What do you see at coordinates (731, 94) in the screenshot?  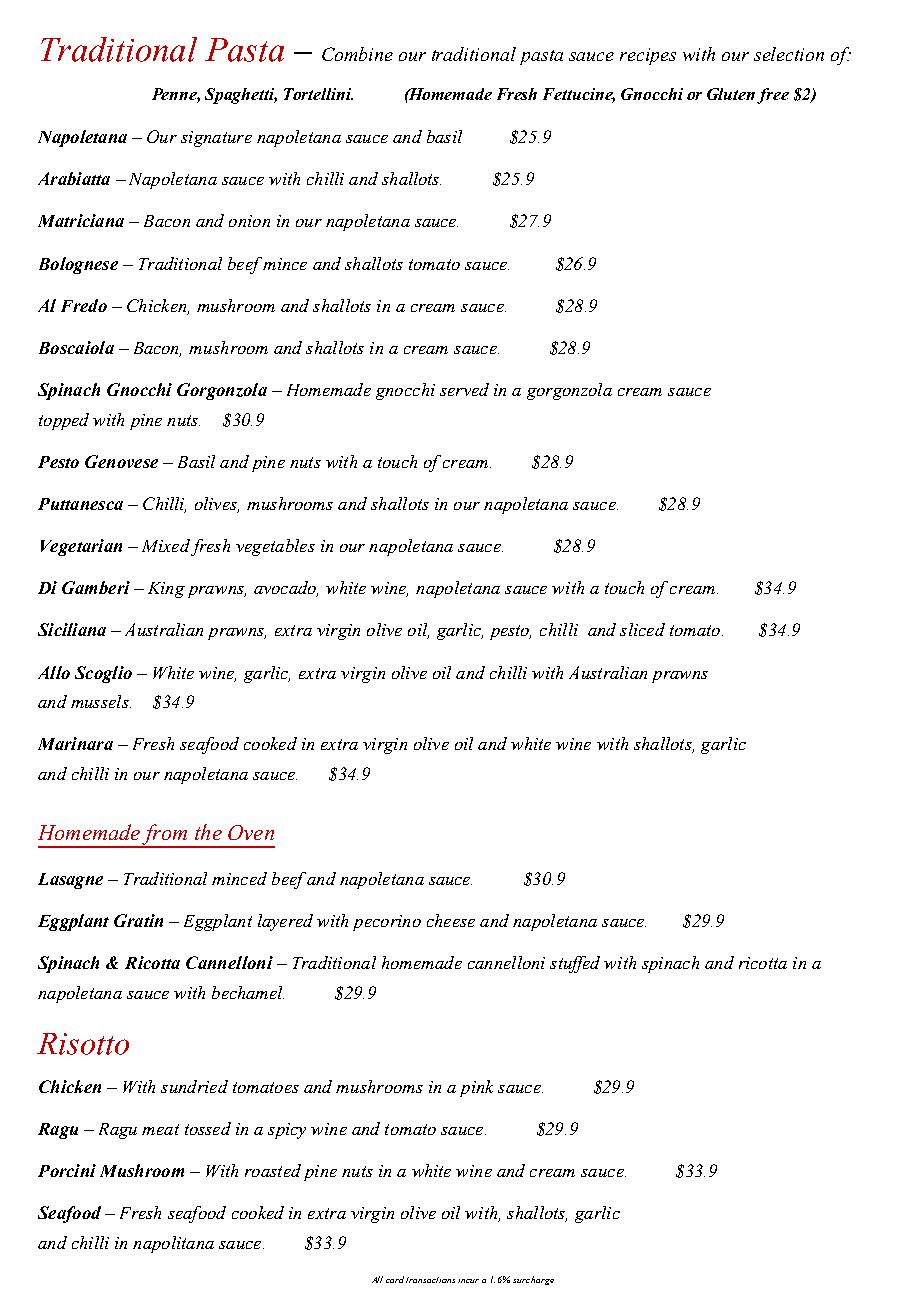 I see `Gluten` at bounding box center [731, 94].
